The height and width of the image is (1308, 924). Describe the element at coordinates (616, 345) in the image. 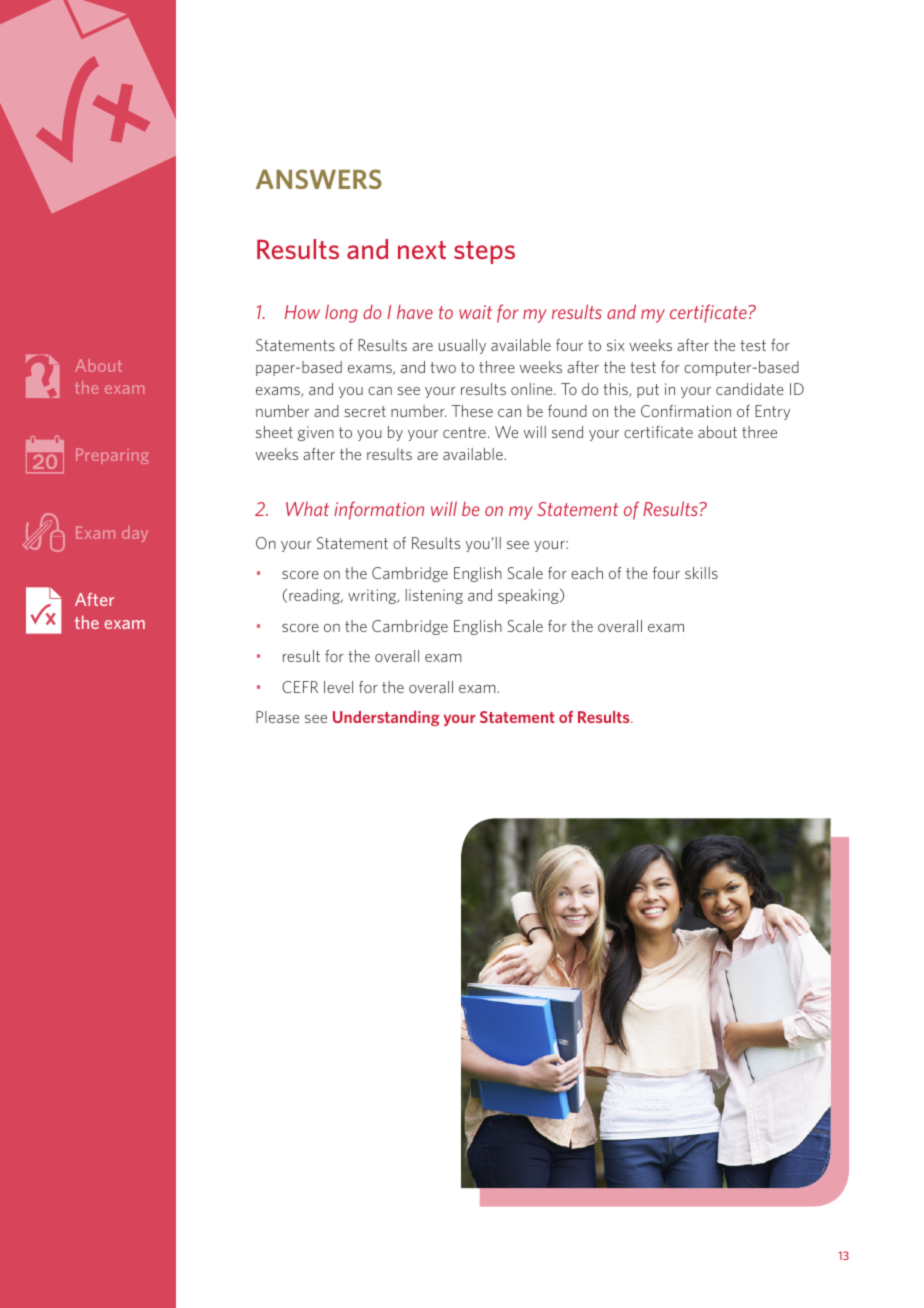

I see `six` at that location.
